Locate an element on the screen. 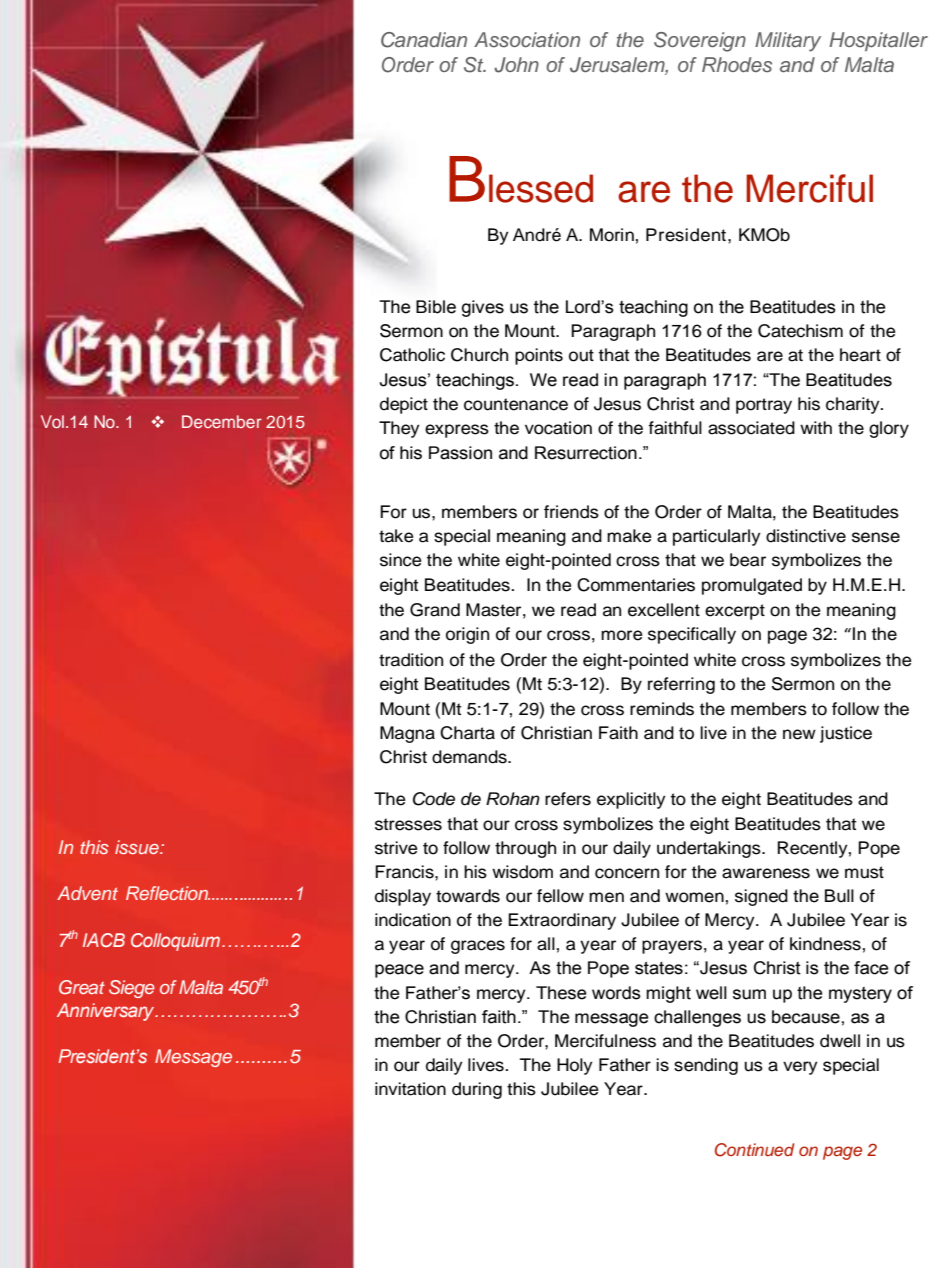  express is located at coordinates (457, 431).
